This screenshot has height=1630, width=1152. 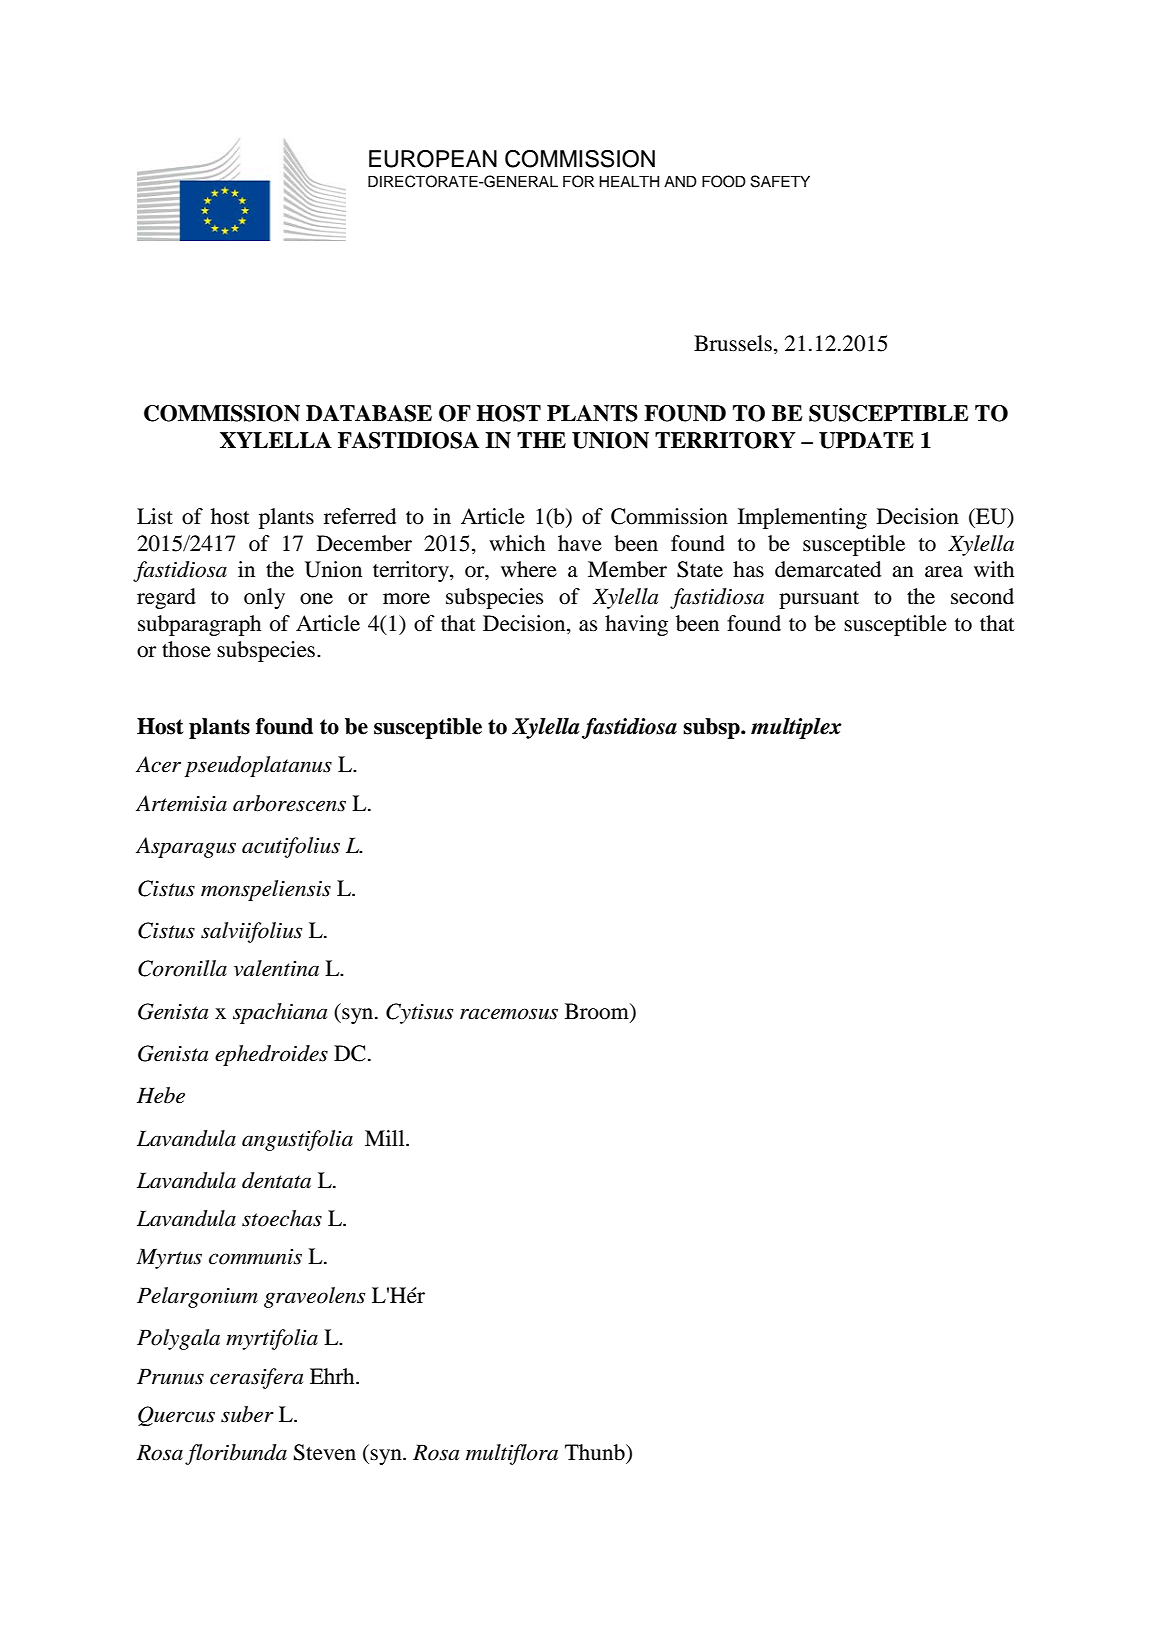 I want to click on Broom, so click(x=598, y=1011).
